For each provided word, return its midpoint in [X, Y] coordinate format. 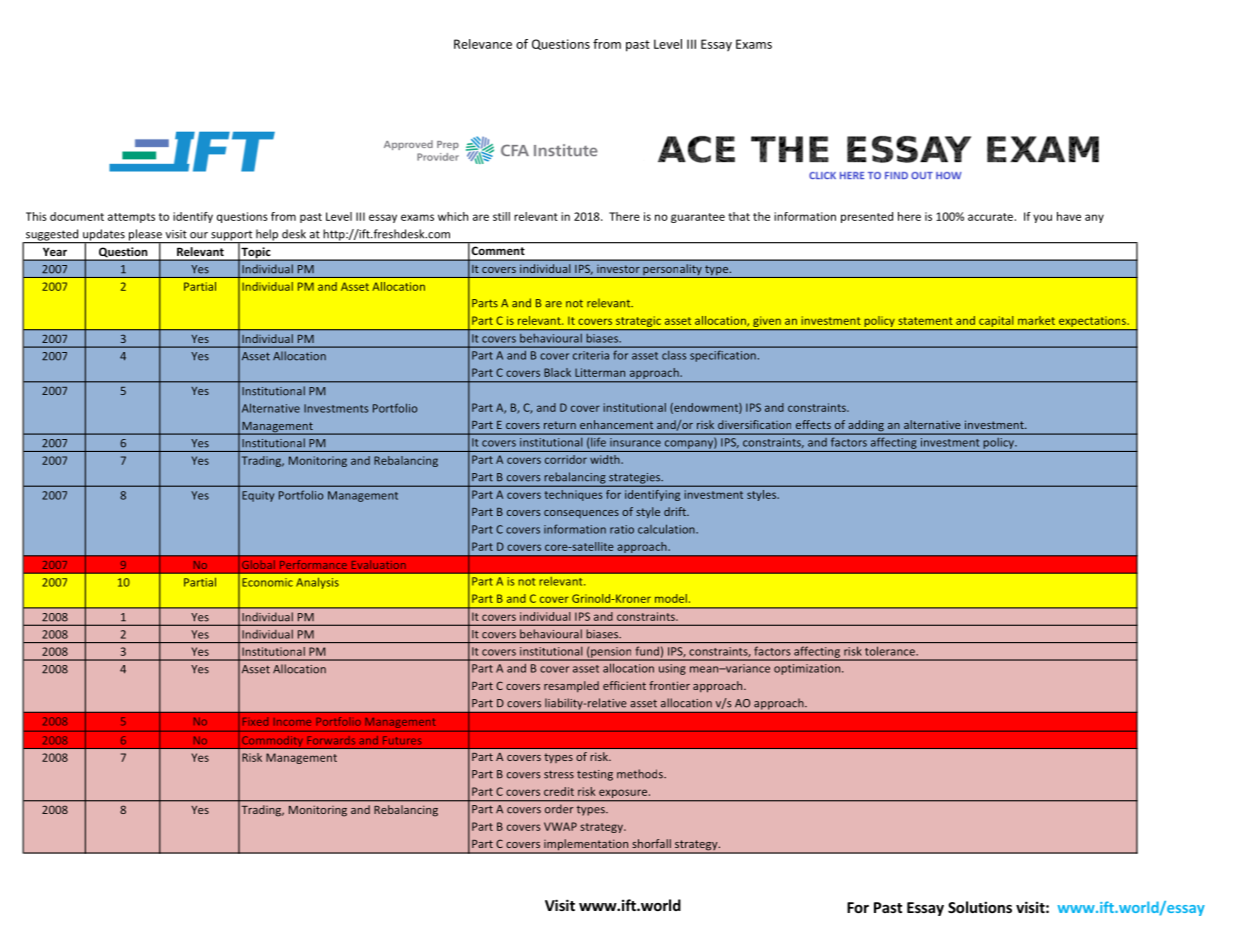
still [501, 216]
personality [672, 271]
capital [996, 321]
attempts [131, 218]
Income [292, 722]
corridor [566, 459]
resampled [571, 686]
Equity [258, 496]
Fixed [255, 721]
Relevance [483, 44]
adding [866, 427]
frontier [669, 685]
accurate [990, 217]
